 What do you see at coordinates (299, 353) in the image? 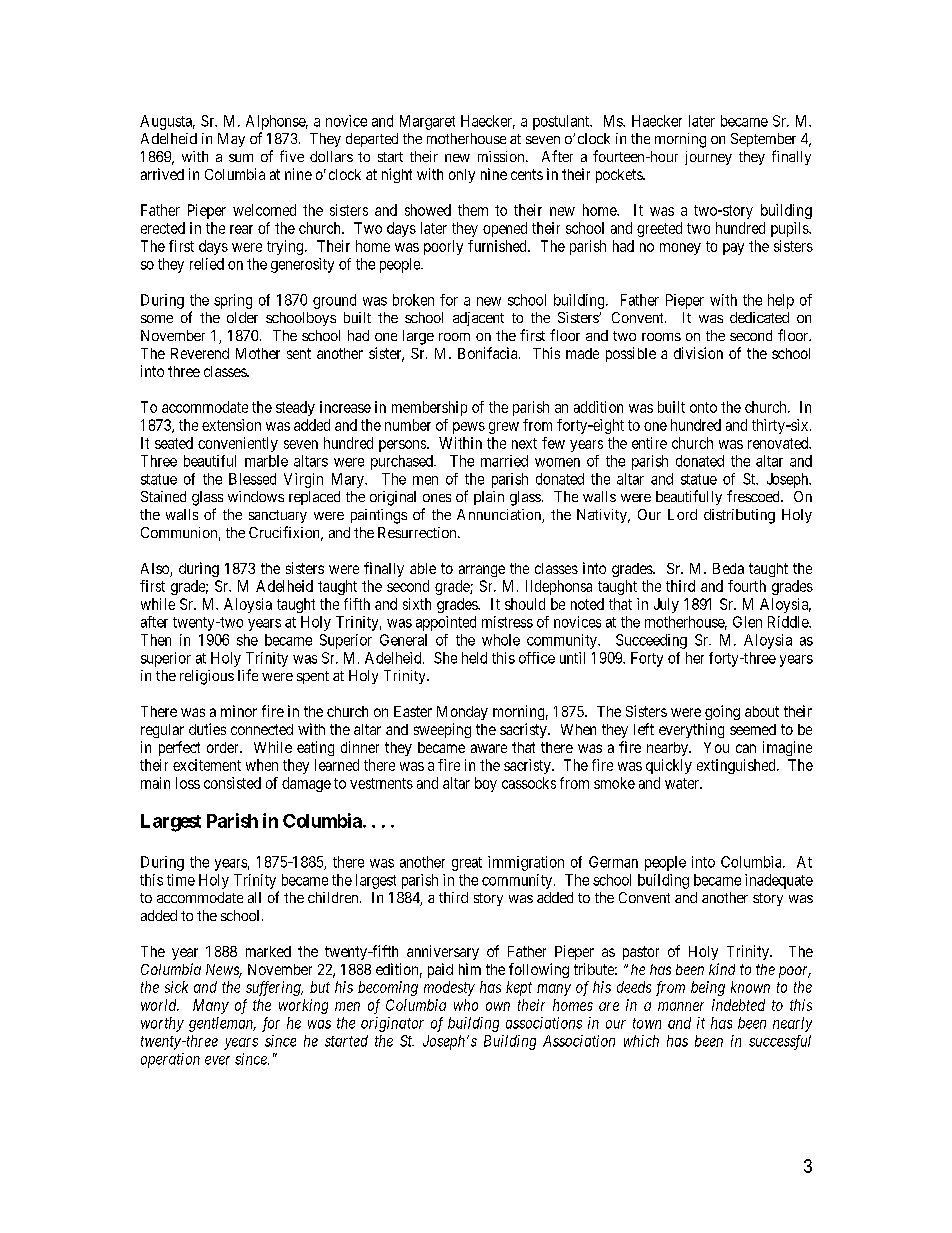
I see `sent` at bounding box center [299, 353].
